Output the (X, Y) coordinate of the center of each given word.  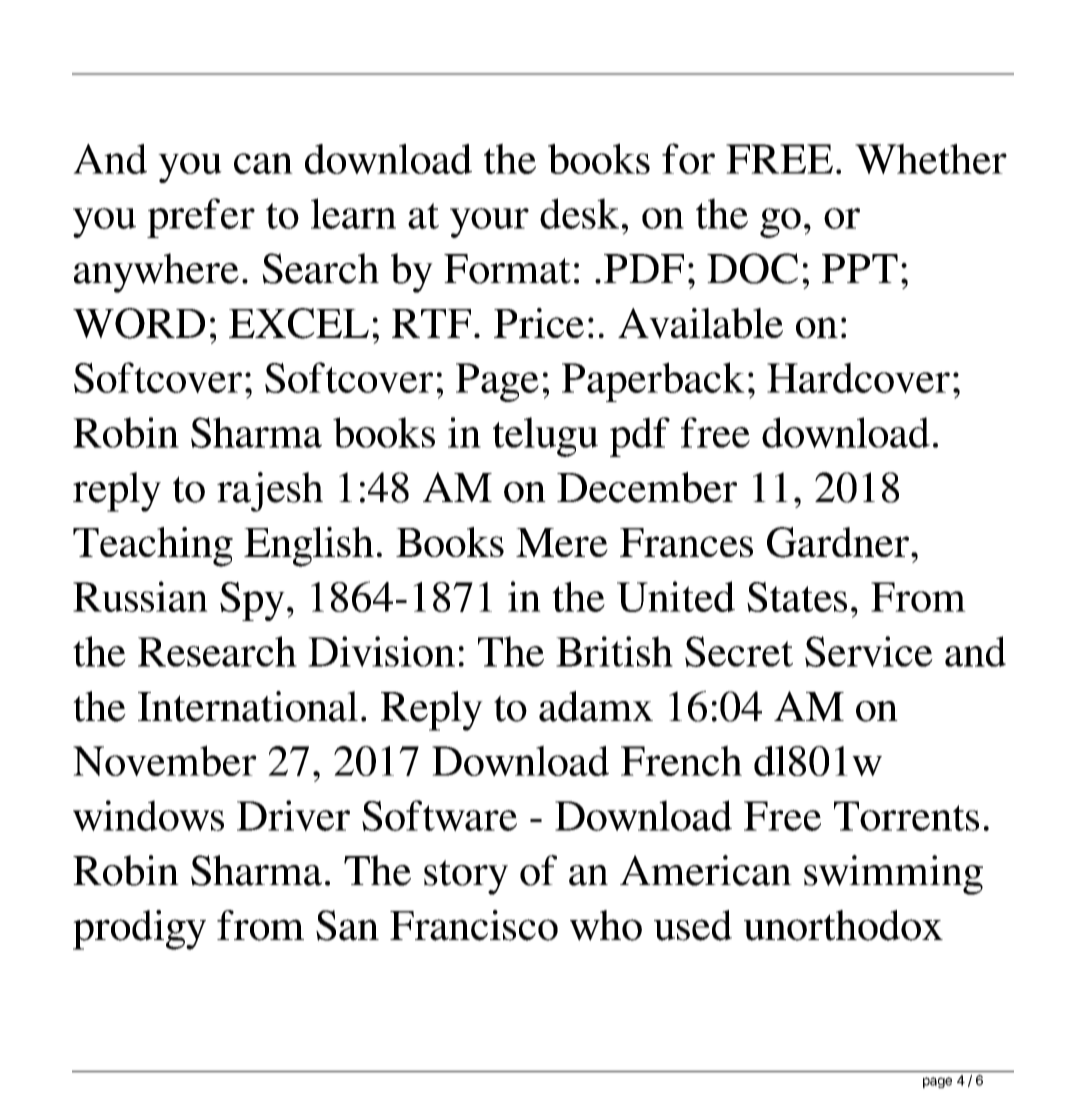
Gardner (838, 542)
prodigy (139, 930)
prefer (201, 218)
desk (579, 213)
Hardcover (858, 377)
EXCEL (299, 323)
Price (539, 323)
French (681, 760)
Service (869, 651)
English (309, 547)
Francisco (474, 925)
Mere (562, 542)
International (248, 706)
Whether (931, 158)
